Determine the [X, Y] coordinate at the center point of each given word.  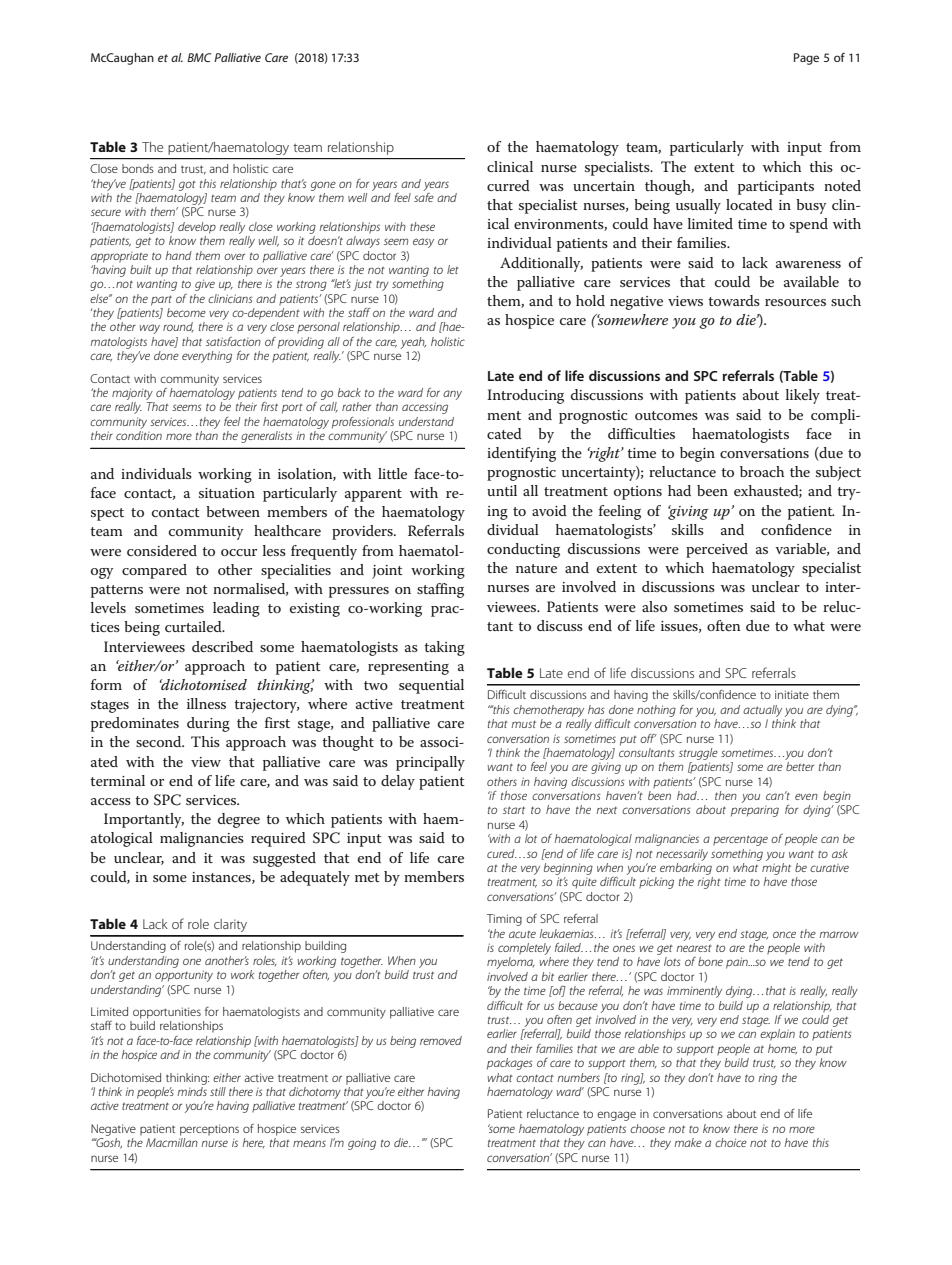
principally [430, 763]
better [800, 766]
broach [762, 471]
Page [806, 59]
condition [139, 435]
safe [424, 196]
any [452, 395]
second [160, 741]
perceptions [209, 1130]
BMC [199, 57]
